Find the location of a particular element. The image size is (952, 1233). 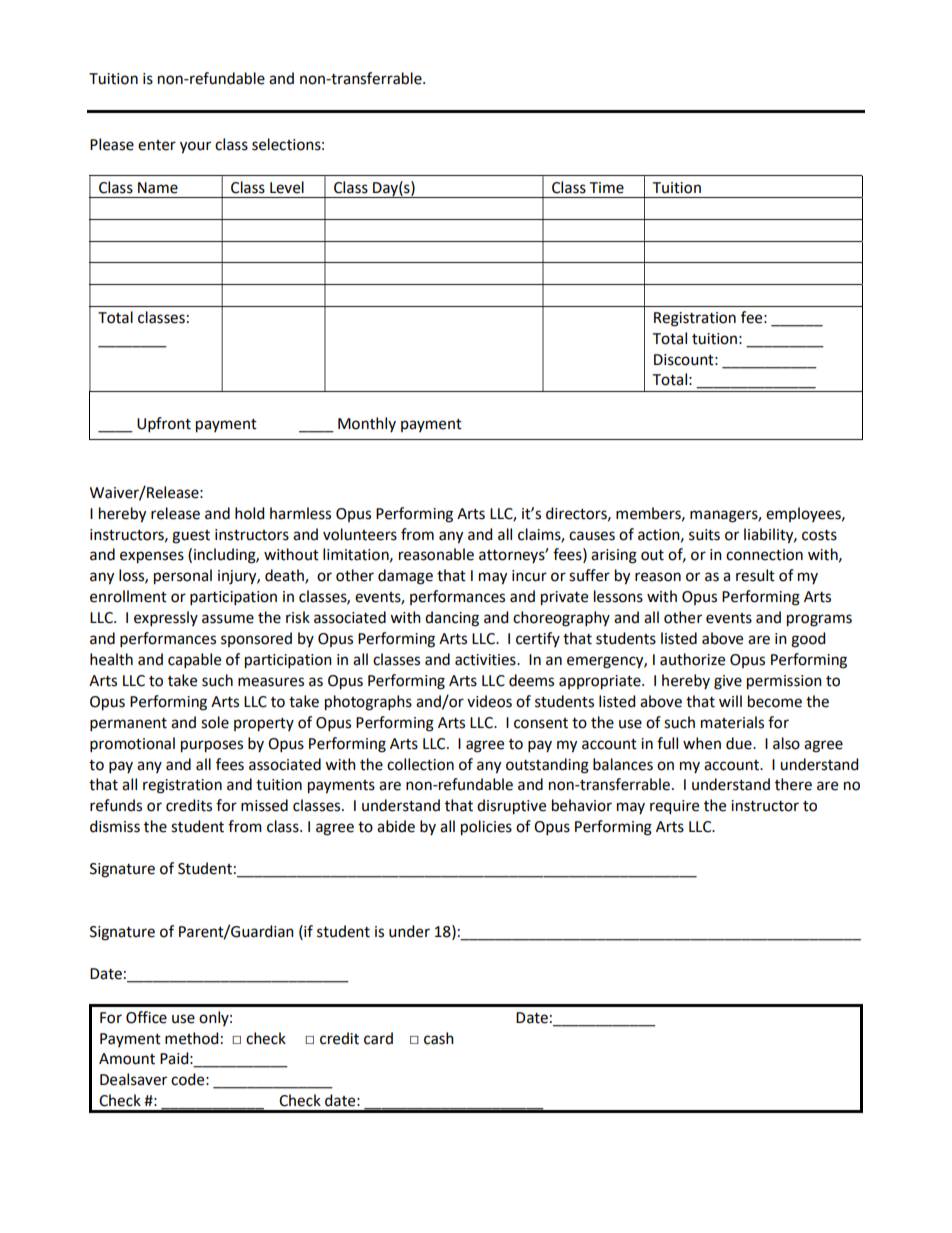

Time is located at coordinates (607, 188).
